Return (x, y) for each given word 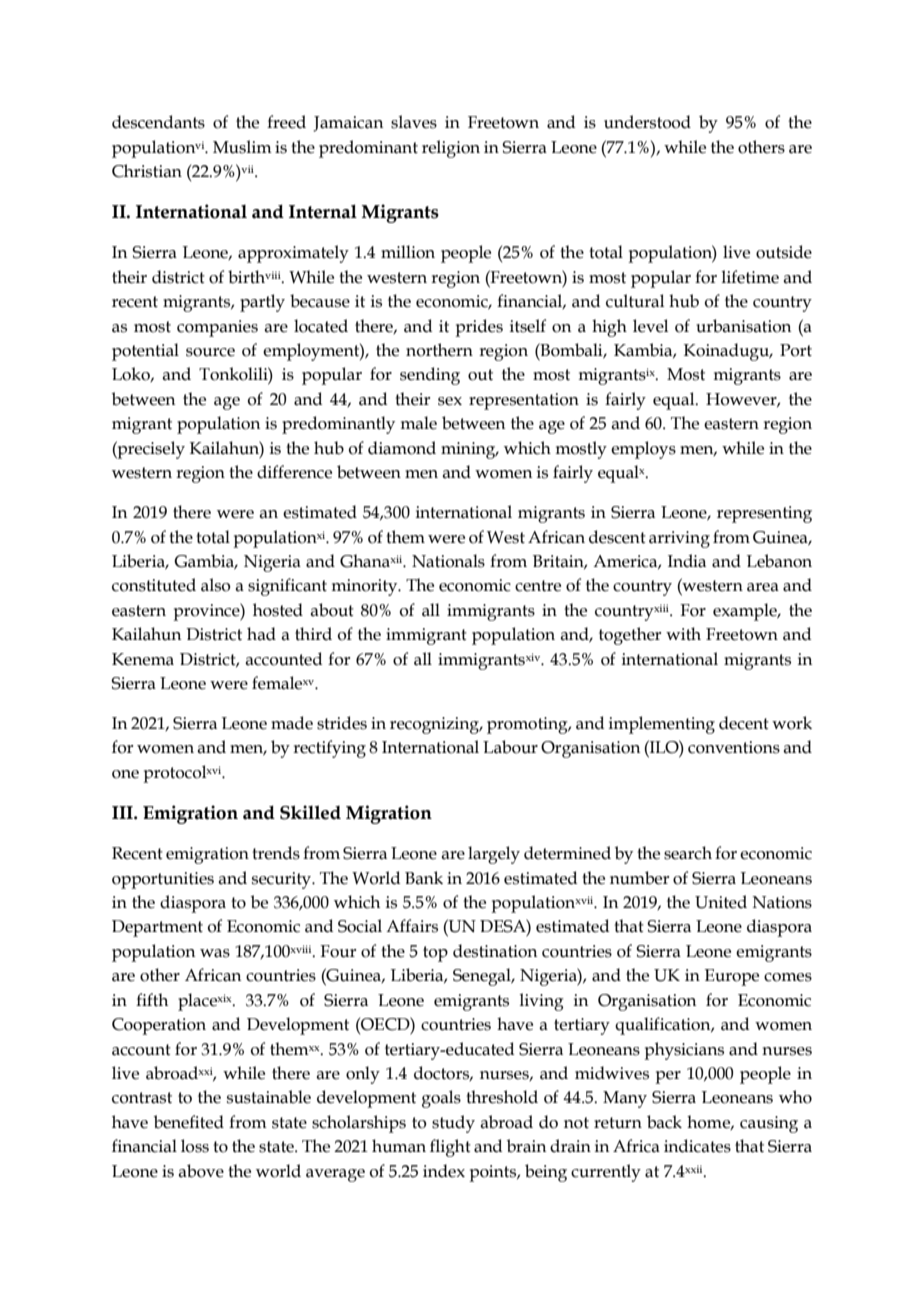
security (283, 880)
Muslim (242, 147)
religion (451, 149)
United (721, 902)
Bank (424, 878)
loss (195, 1146)
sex (450, 401)
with (683, 634)
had (261, 634)
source (210, 352)
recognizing (436, 725)
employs (643, 450)
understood (647, 122)
